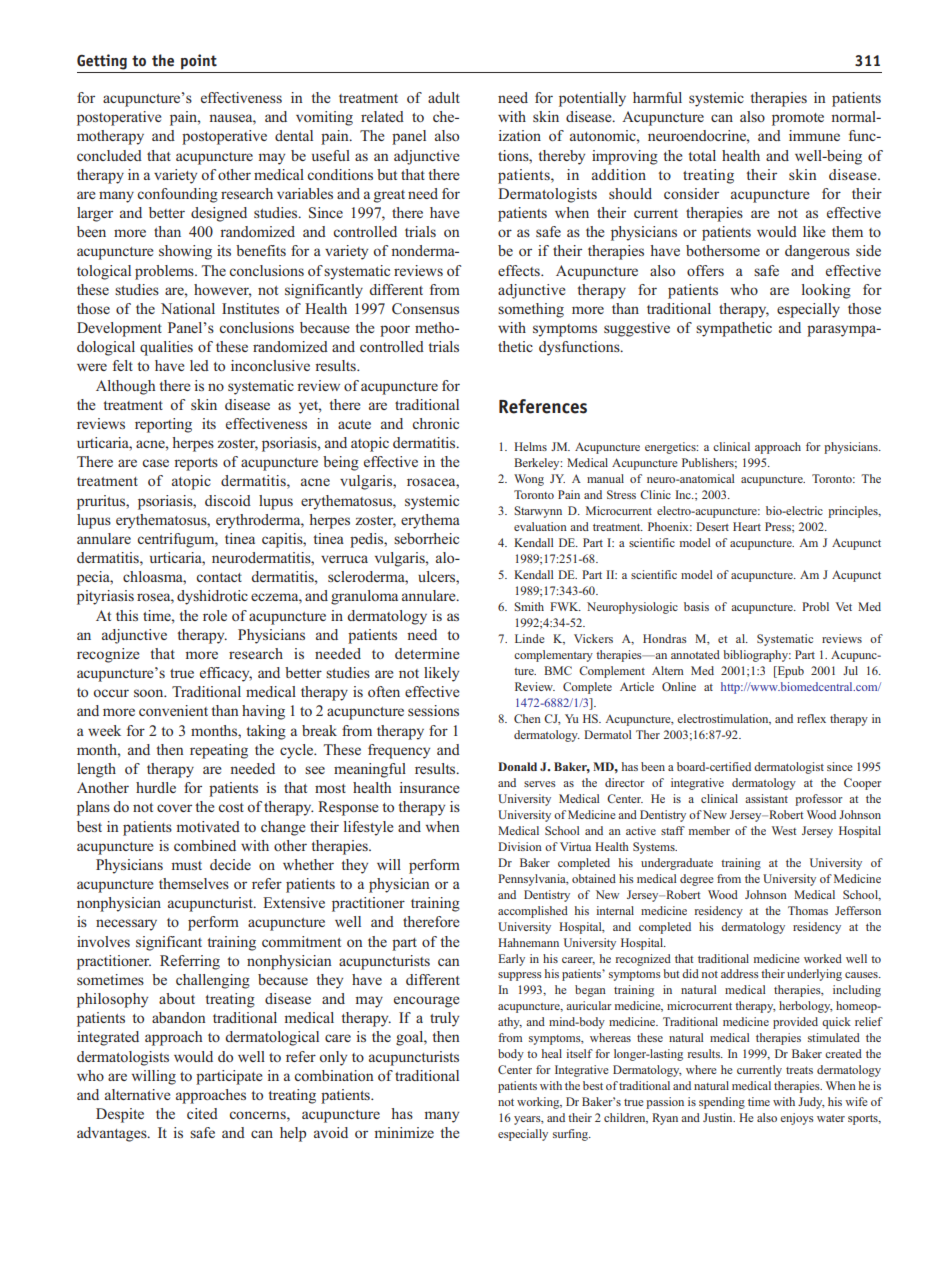 This page has height=1270, width=952. Describe the element at coordinates (444, 97) in the page. I see `adult` at that location.
